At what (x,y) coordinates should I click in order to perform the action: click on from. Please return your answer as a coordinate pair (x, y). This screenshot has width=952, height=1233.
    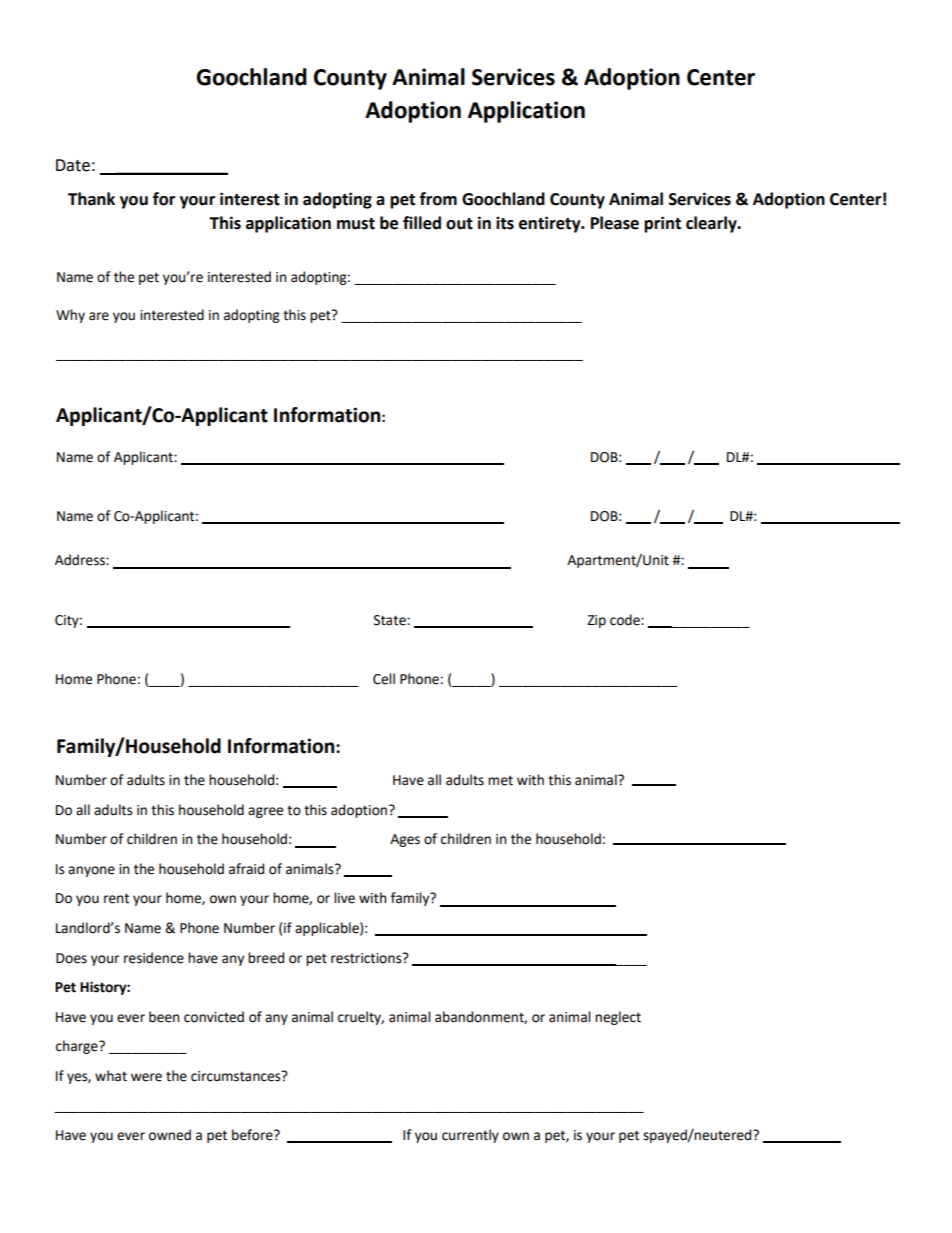
    Looking at the image, I should click on (438, 199).
